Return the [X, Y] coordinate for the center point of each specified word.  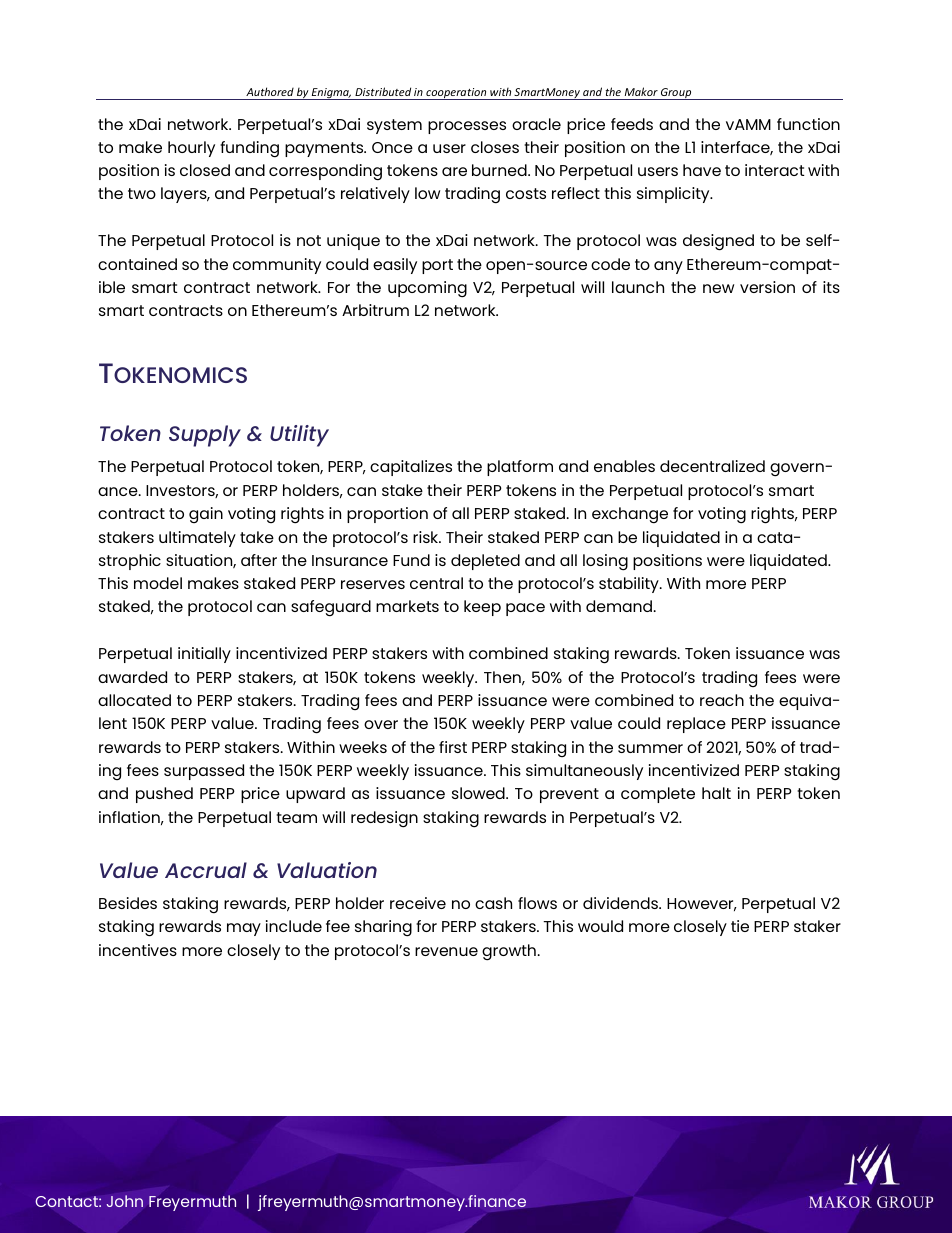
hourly [191, 149]
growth [509, 952]
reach [722, 700]
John [125, 1201]
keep [482, 608]
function [808, 124]
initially [204, 655]
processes [467, 127]
